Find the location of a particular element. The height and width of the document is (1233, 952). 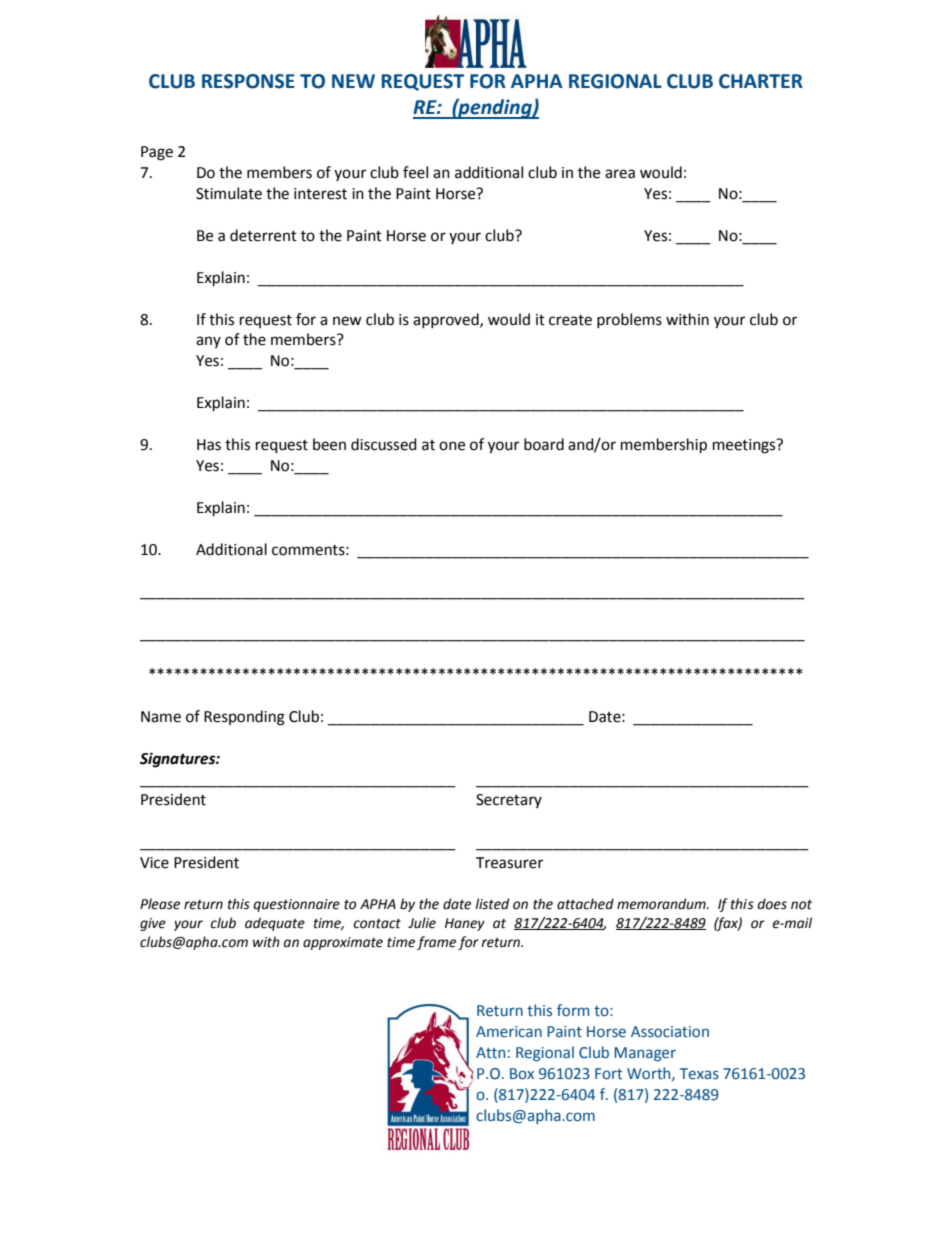

meetings is located at coordinates (745, 446).
